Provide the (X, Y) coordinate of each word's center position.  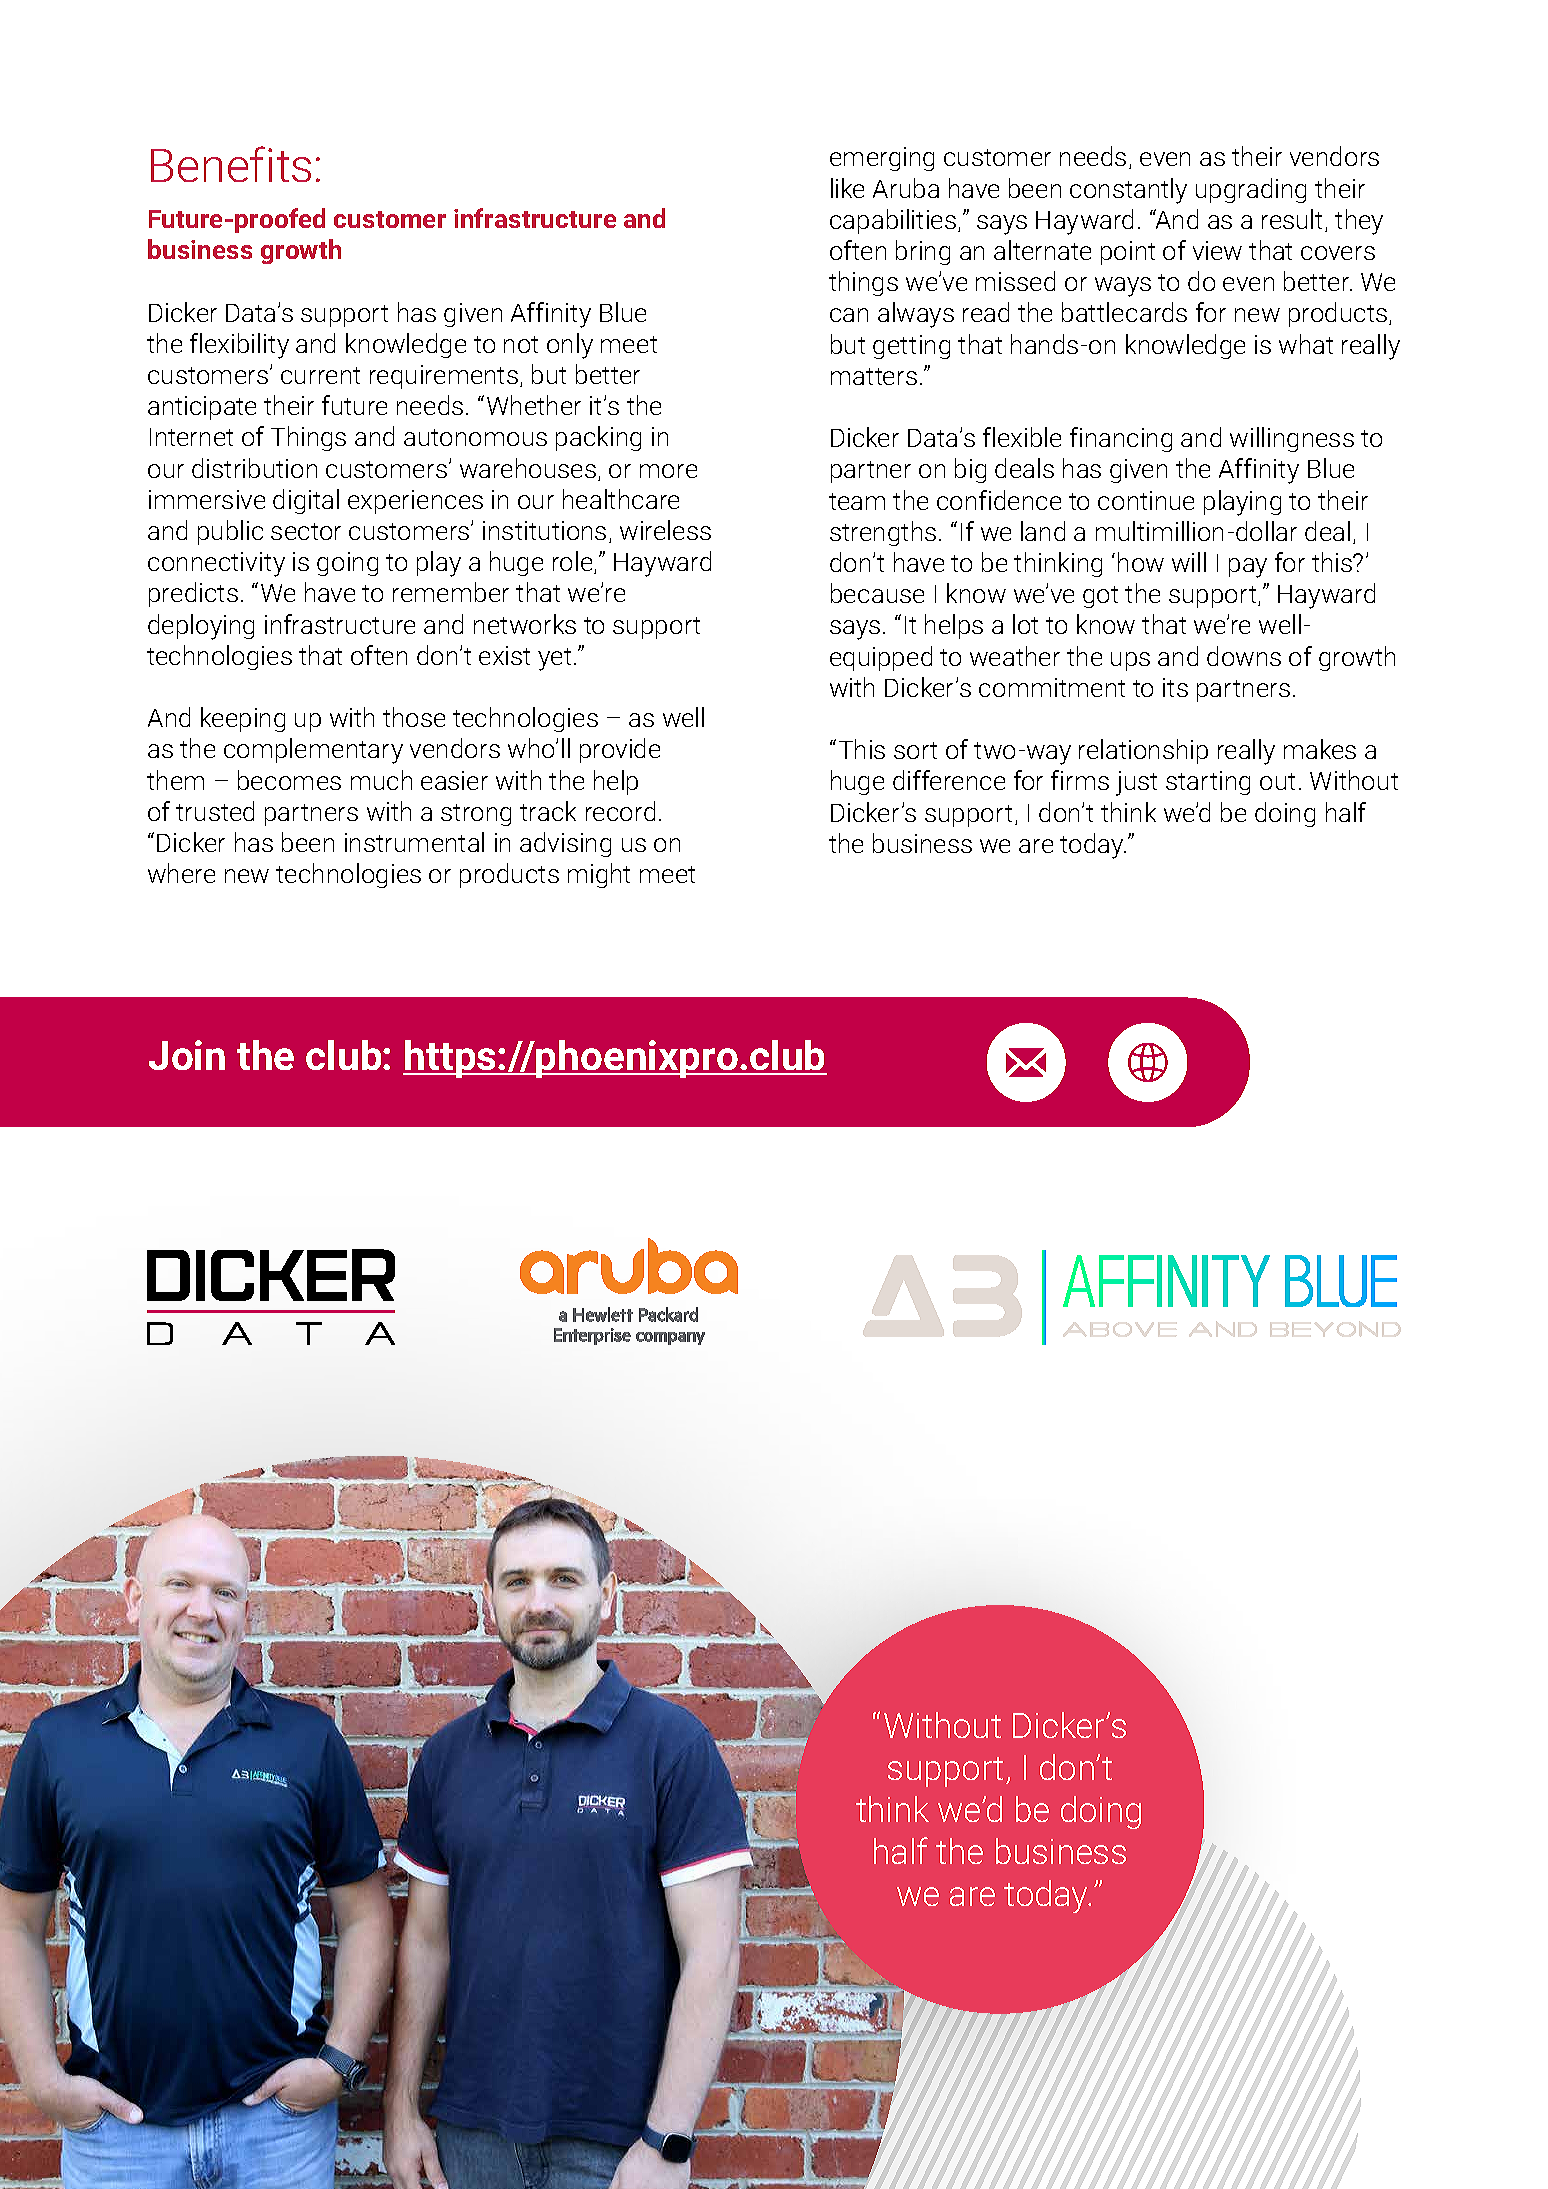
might (599, 875)
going (347, 564)
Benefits (231, 164)
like (847, 188)
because (877, 593)
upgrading (1251, 190)
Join (187, 1055)
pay (1248, 568)
